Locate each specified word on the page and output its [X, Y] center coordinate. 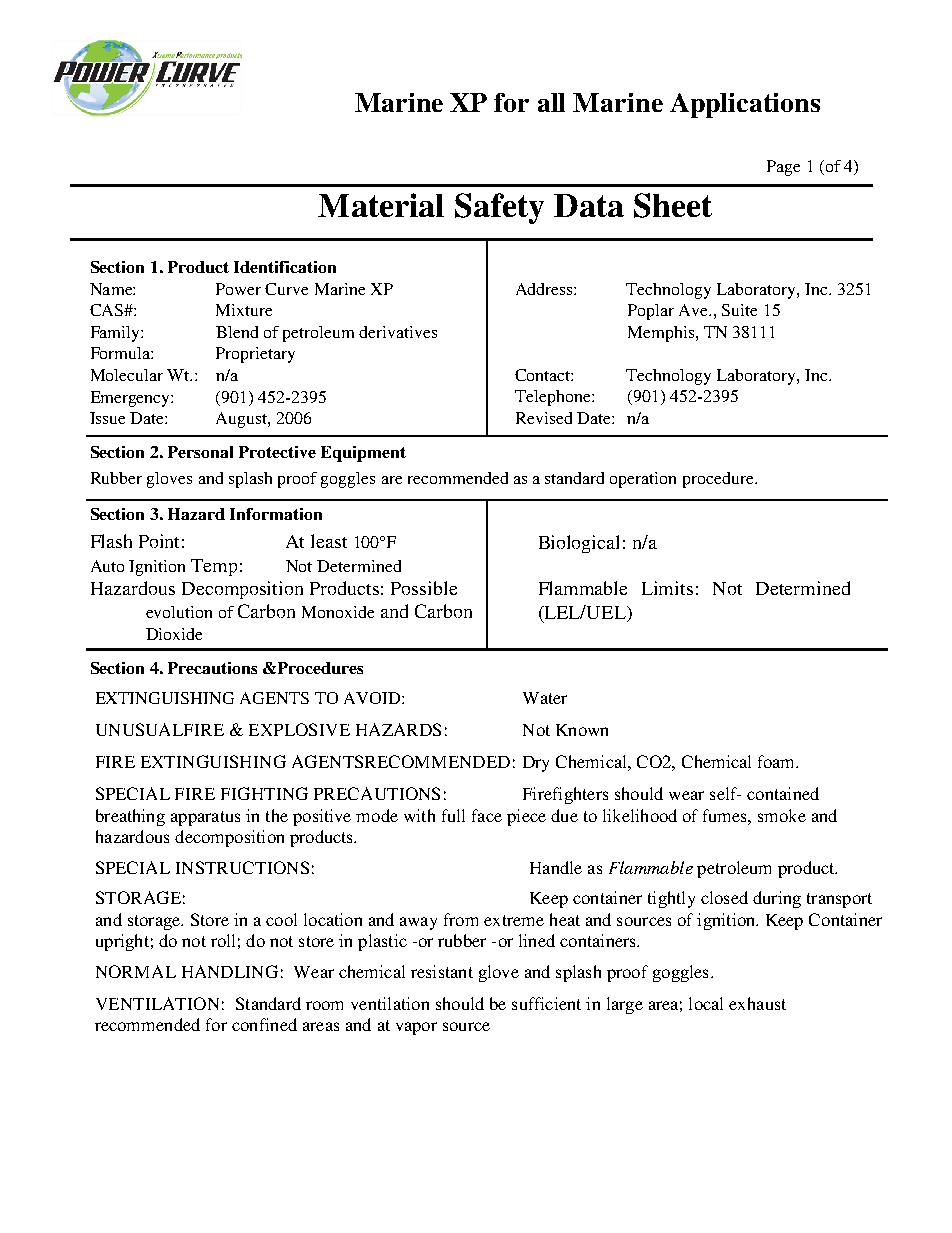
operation [643, 480]
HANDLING [230, 971]
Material [381, 205]
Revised [544, 418]
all [551, 102]
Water [545, 698]
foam [778, 761]
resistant [442, 971]
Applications [745, 105]
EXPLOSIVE [299, 729]
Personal [200, 452]
